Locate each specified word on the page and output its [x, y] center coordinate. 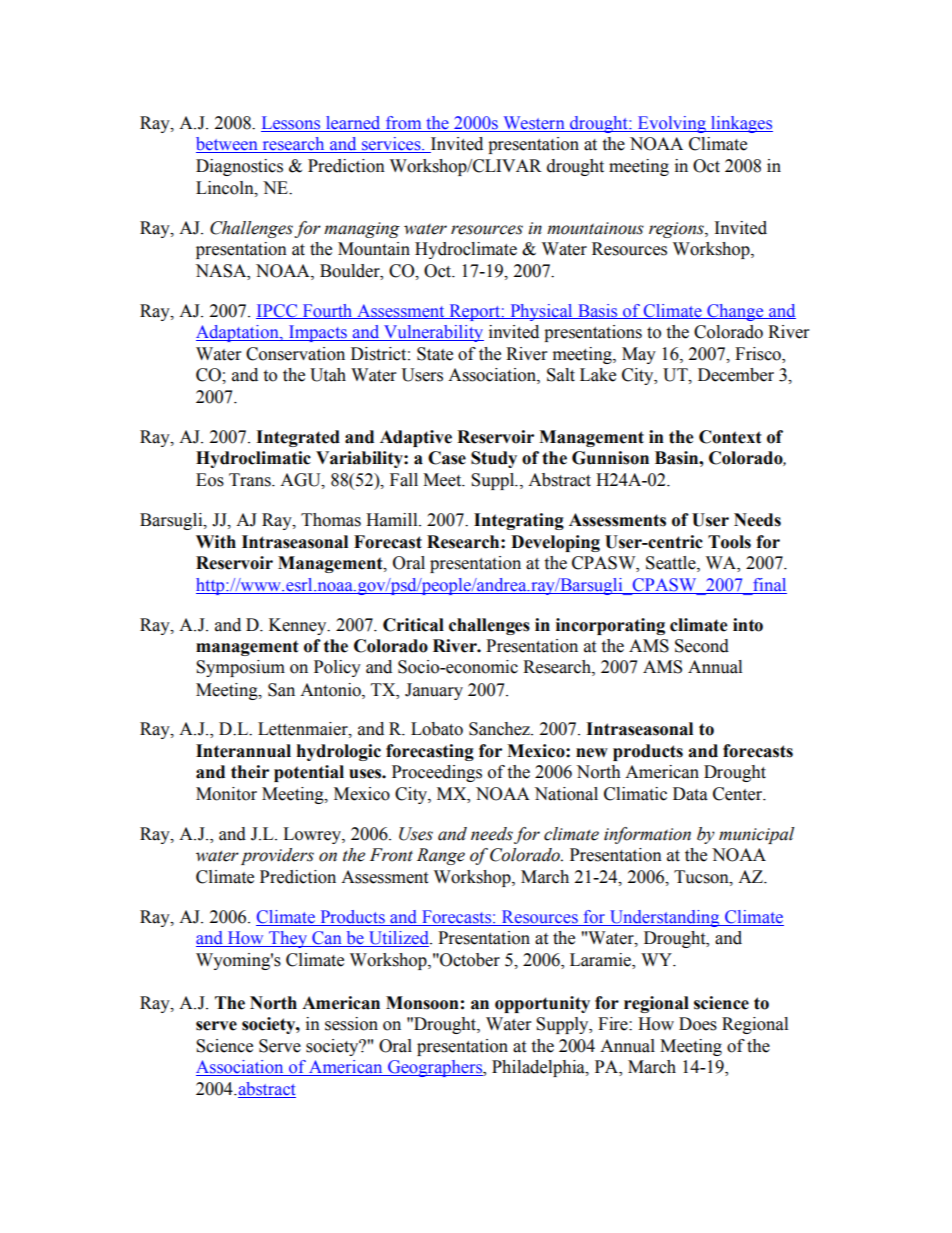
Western [534, 124]
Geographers [435, 1068]
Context [730, 437]
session [351, 1024]
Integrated [298, 438]
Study [494, 459]
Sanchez [500, 729]
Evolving [671, 124]
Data [690, 794]
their [250, 772]
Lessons [291, 124]
